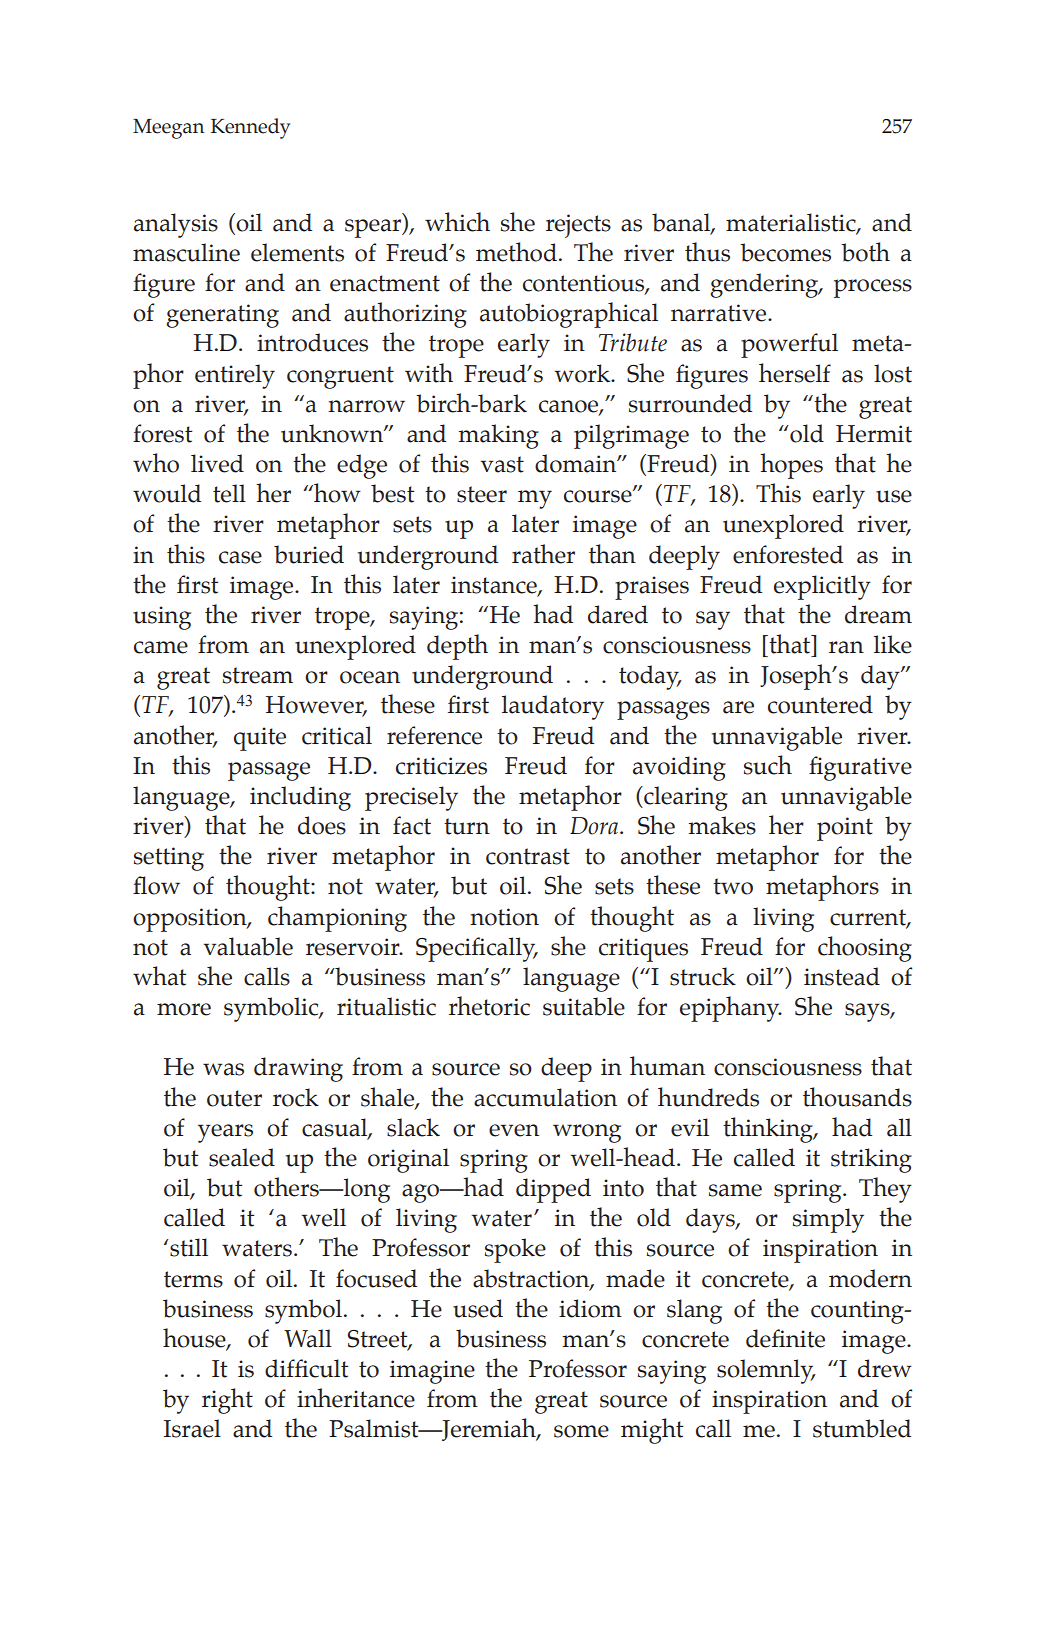  What do you see at coordinates (467, 826) in the page?
I see `turn` at bounding box center [467, 826].
